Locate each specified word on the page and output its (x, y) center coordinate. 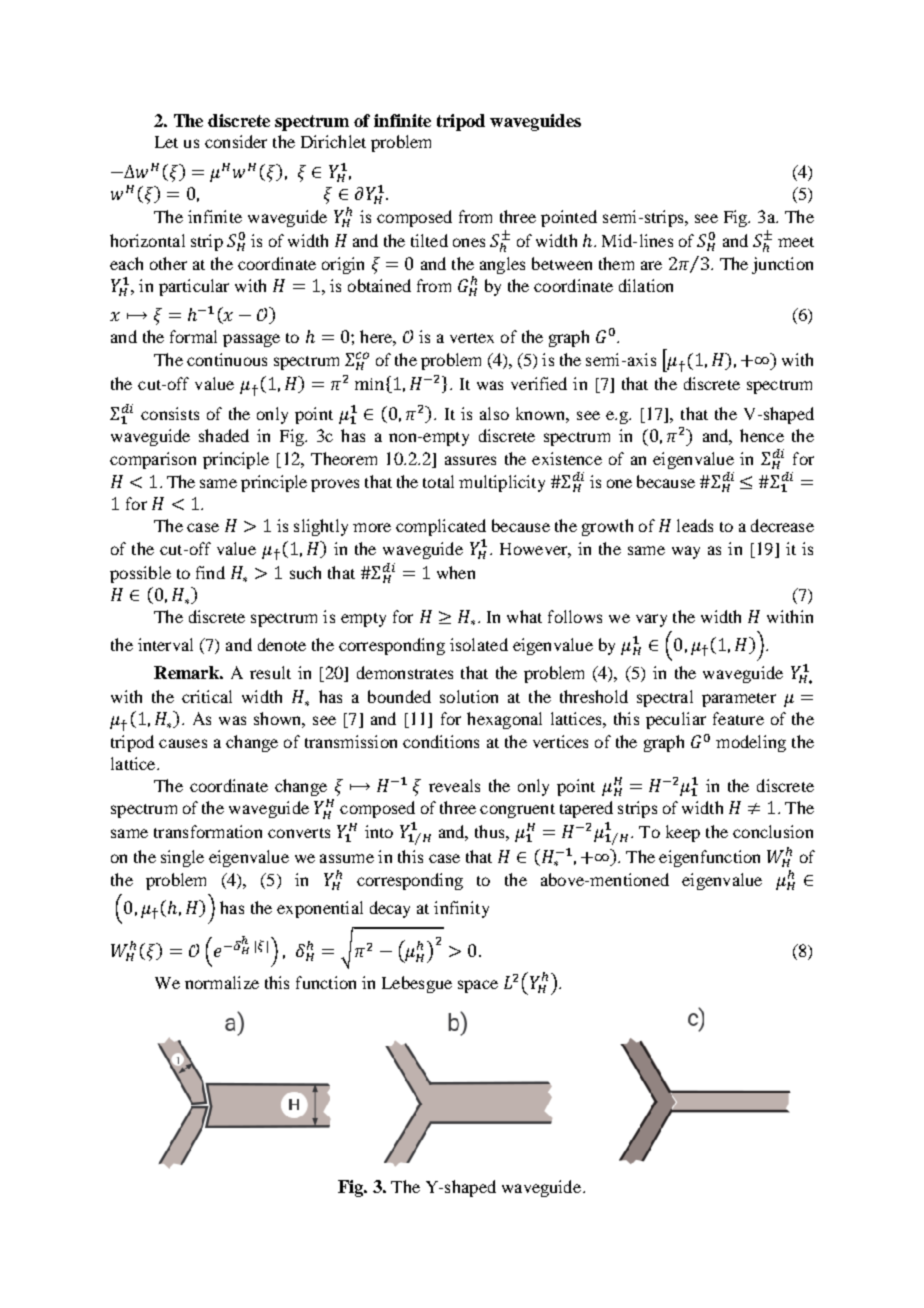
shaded (224, 435)
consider (236, 141)
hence (762, 435)
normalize (222, 982)
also (494, 413)
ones (469, 242)
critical (207, 696)
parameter (739, 700)
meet (796, 242)
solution (469, 696)
